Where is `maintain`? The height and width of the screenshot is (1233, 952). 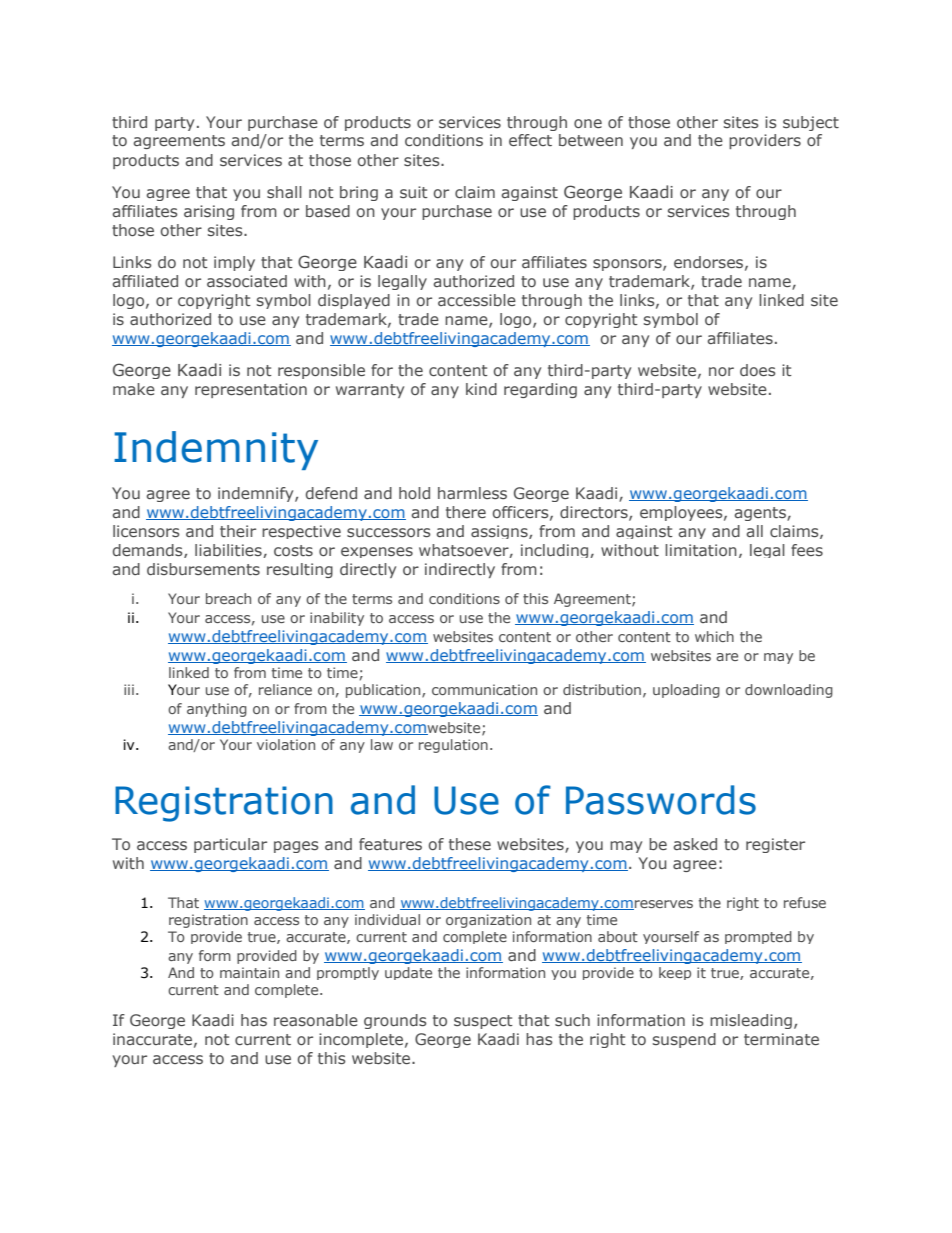 maintain is located at coordinates (249, 972).
